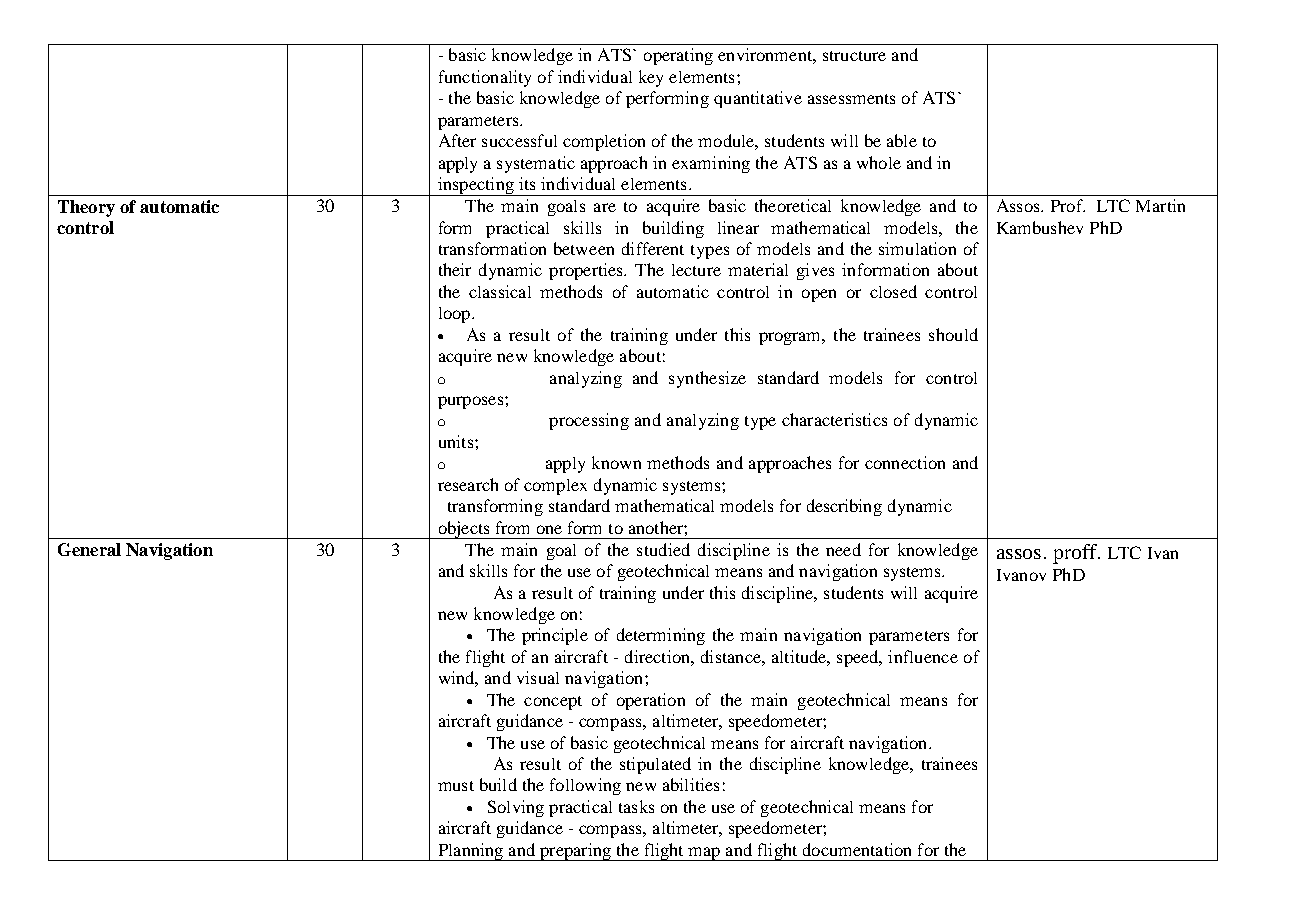 The height and width of the page is (924, 1308). What do you see at coordinates (457, 441) in the page?
I see `units` at bounding box center [457, 441].
